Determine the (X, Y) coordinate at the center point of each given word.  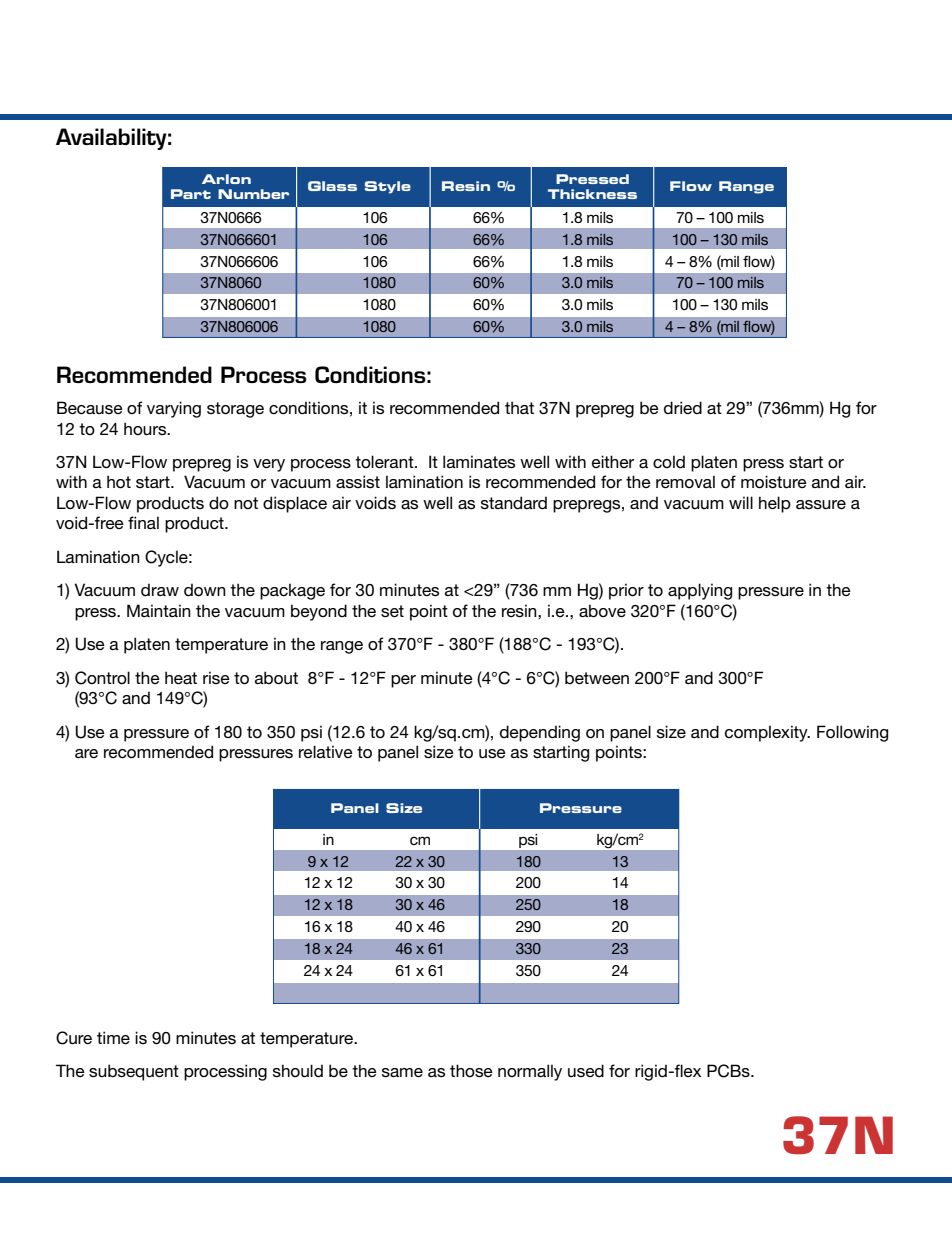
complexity (767, 733)
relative (326, 751)
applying (700, 591)
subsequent (134, 1072)
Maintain (159, 610)
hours (146, 428)
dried (683, 407)
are (86, 753)
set (392, 611)
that (519, 407)
